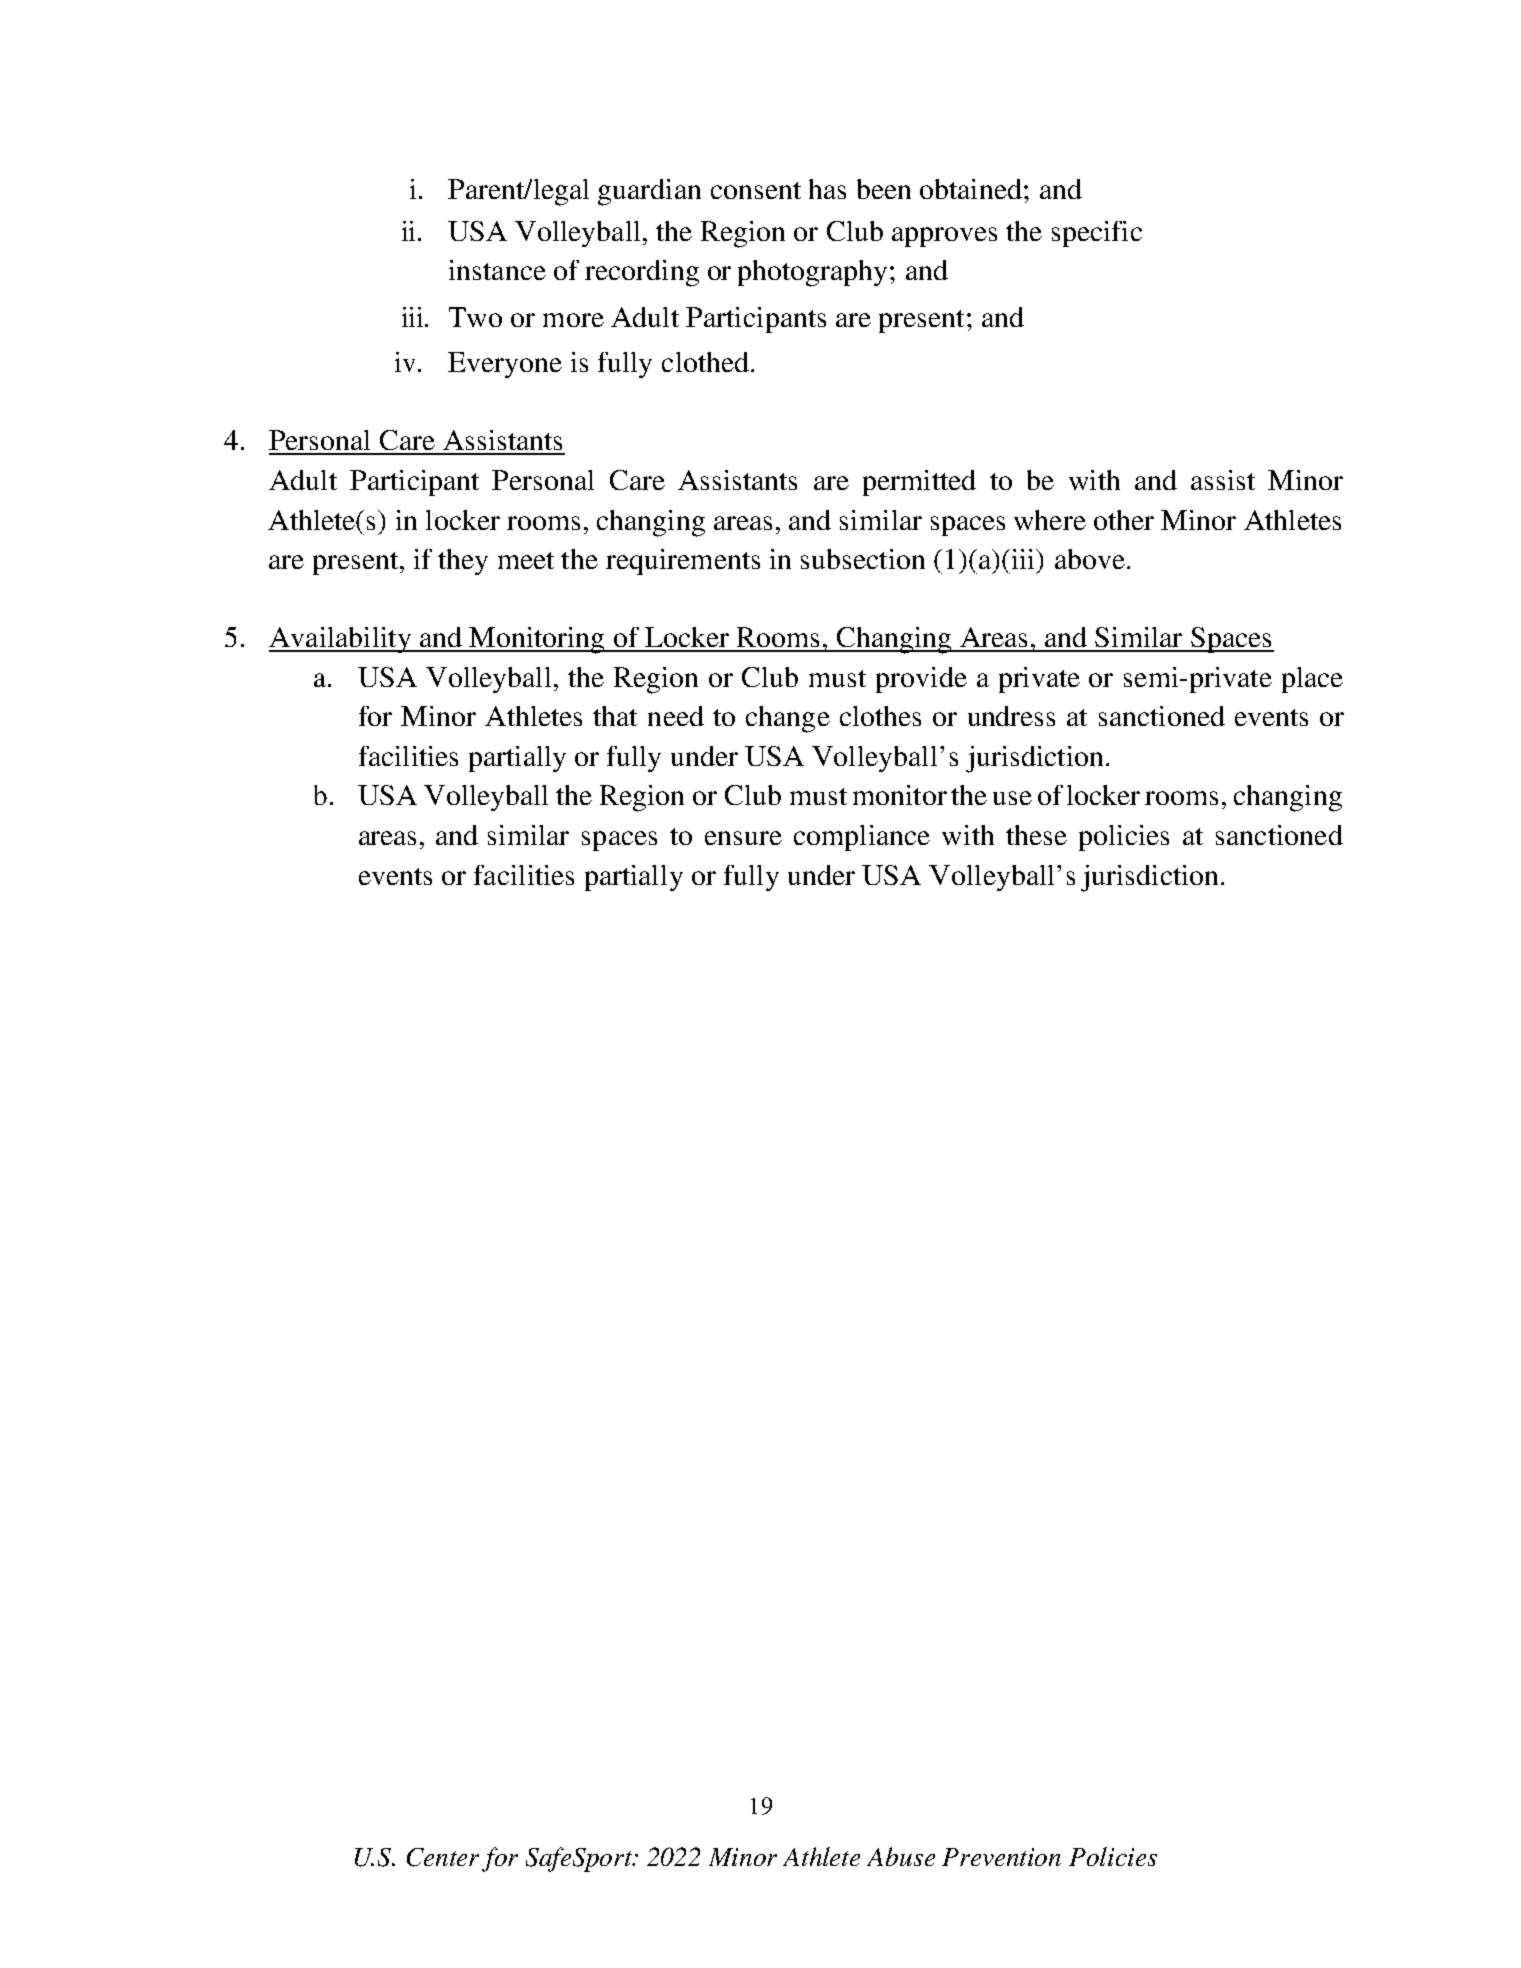 The width and height of the screenshot is (1521, 1968). I want to click on Center, so click(443, 1857).
